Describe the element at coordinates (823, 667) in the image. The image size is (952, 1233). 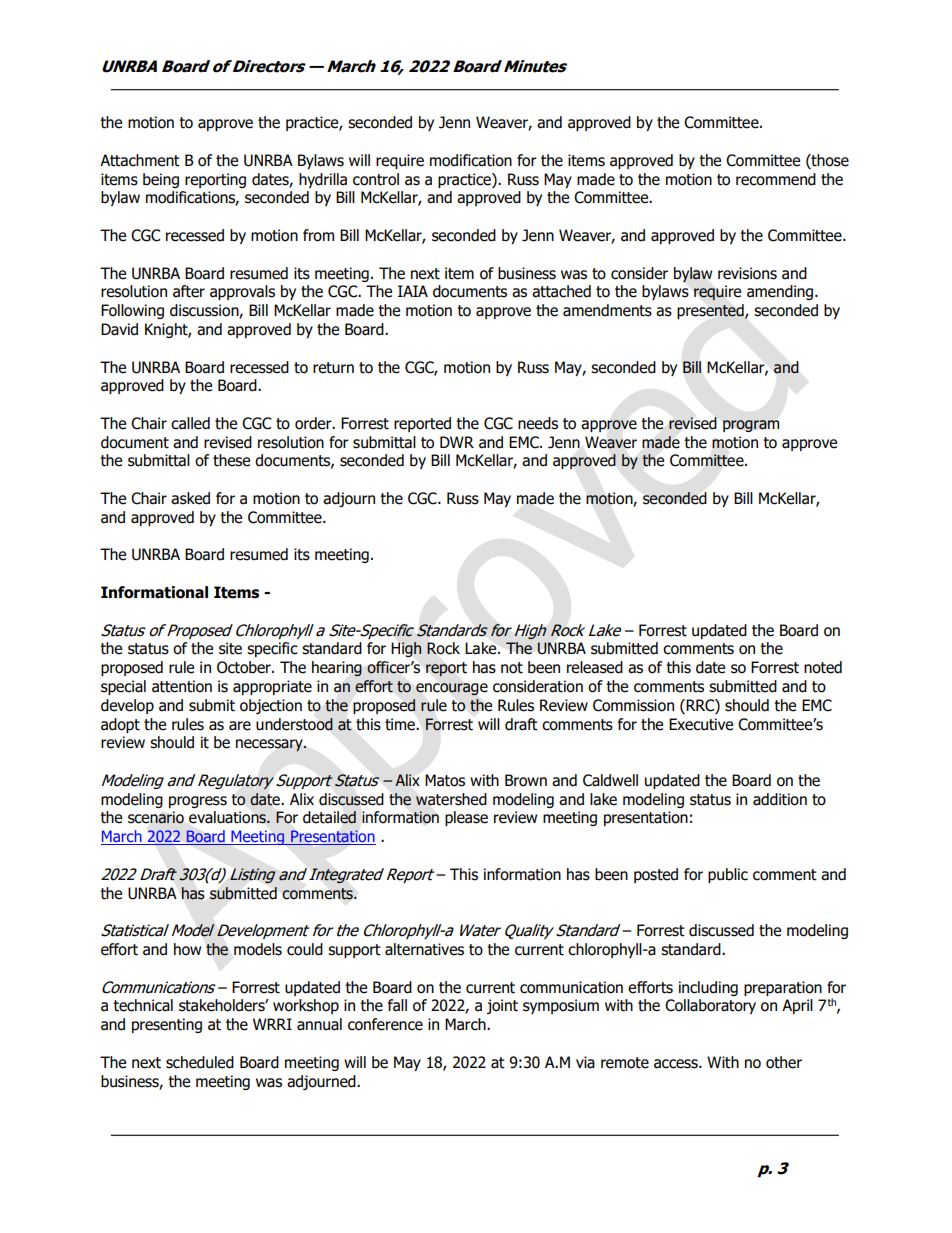
I see `noted` at that location.
